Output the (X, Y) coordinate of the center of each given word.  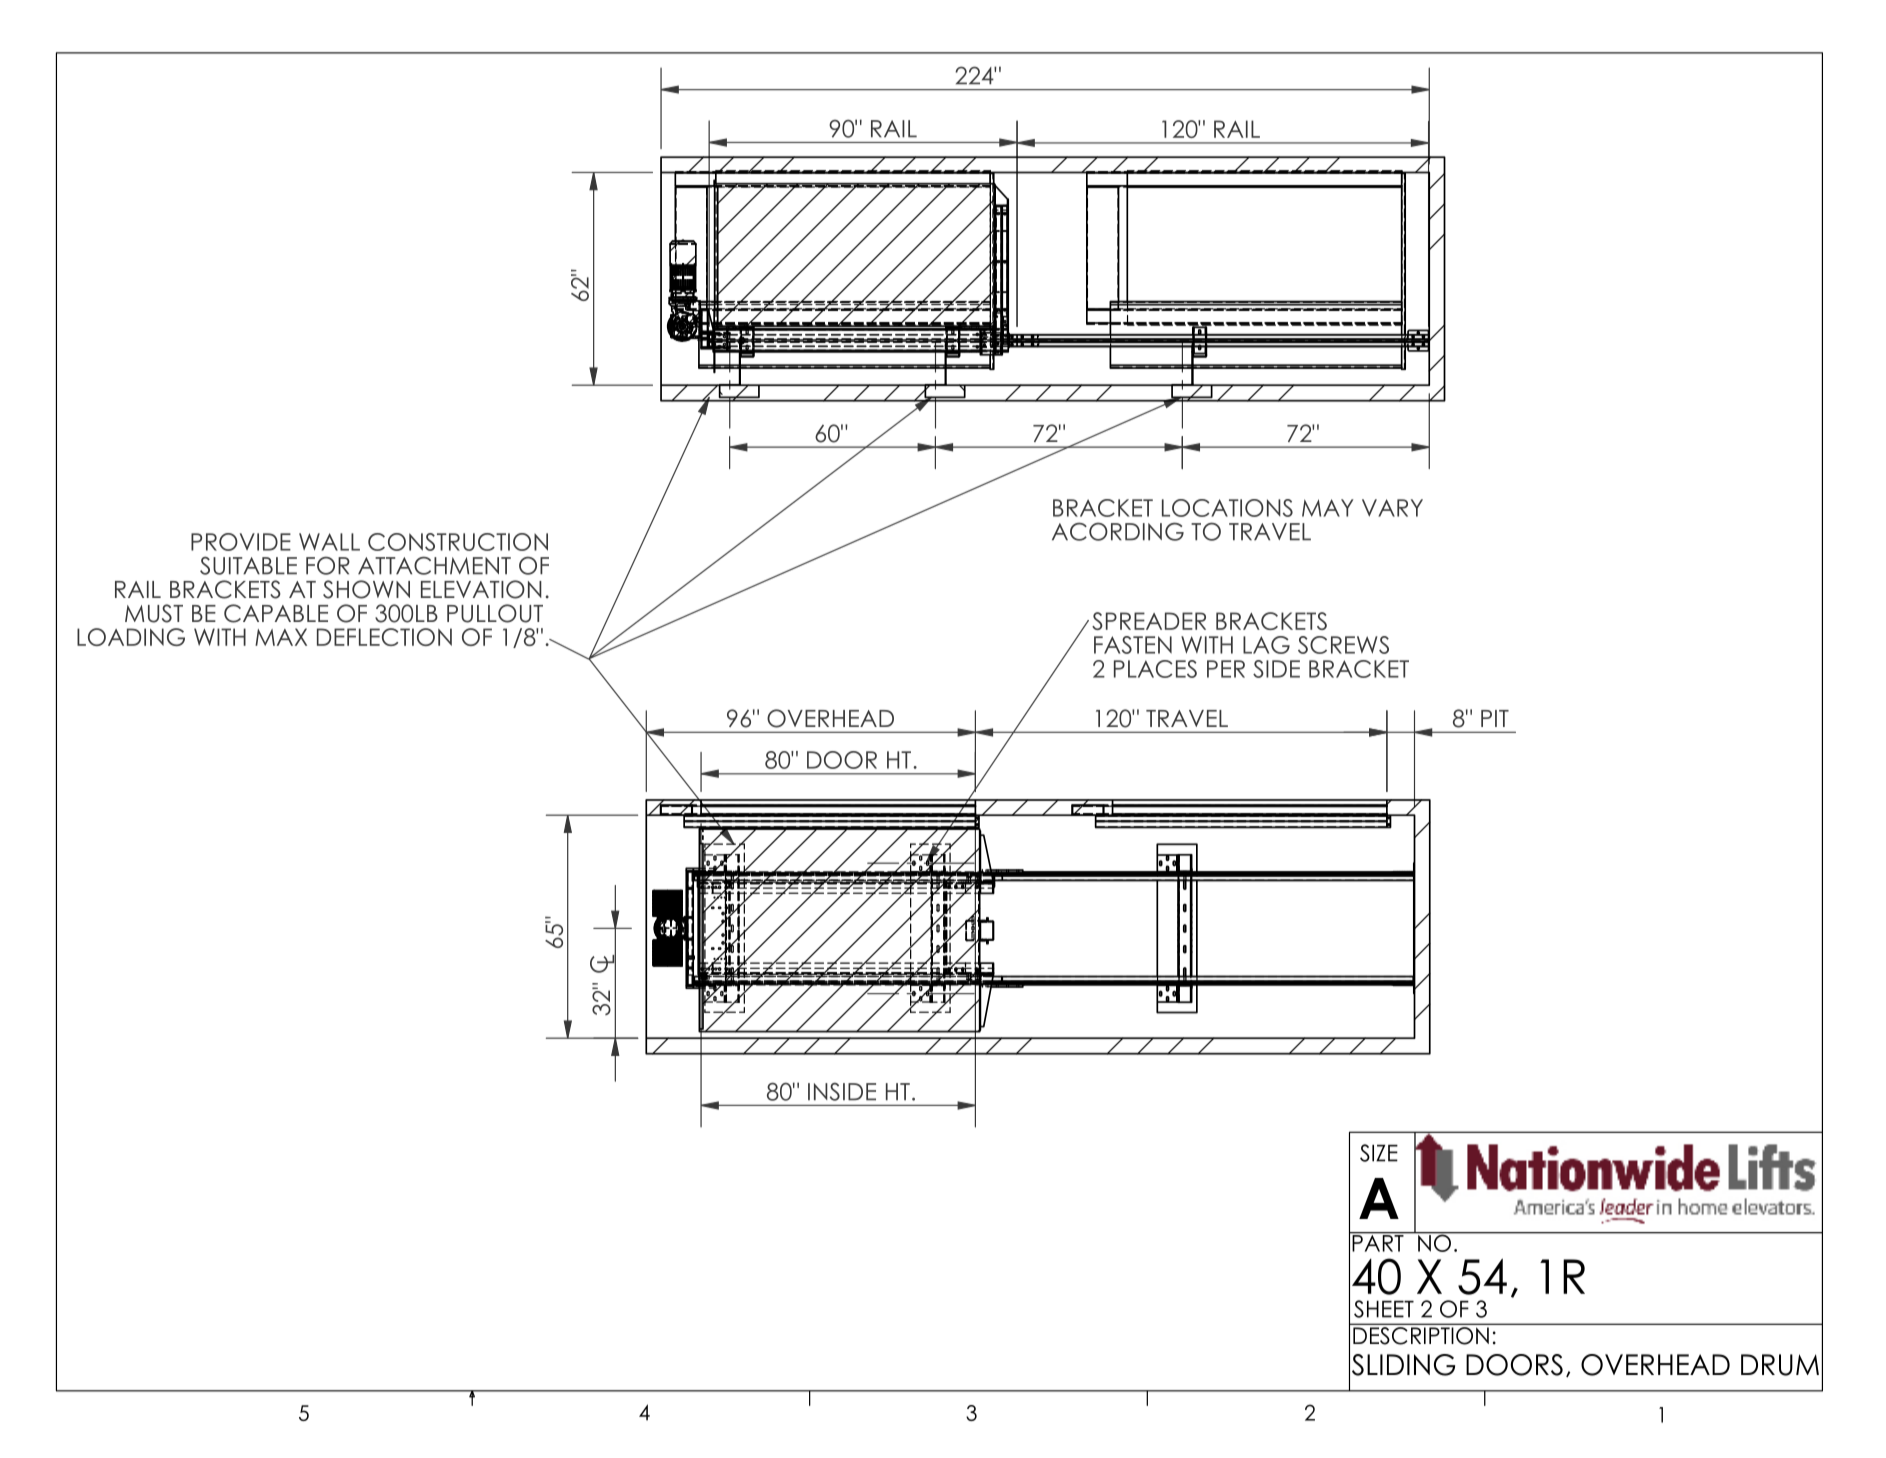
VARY (1392, 508)
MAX (281, 637)
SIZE (1379, 1153)
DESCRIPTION (1421, 1334)
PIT (1495, 718)
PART (1378, 1242)
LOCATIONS (1227, 508)
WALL (329, 542)
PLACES (1155, 669)
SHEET (1384, 1309)
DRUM (1780, 1365)
